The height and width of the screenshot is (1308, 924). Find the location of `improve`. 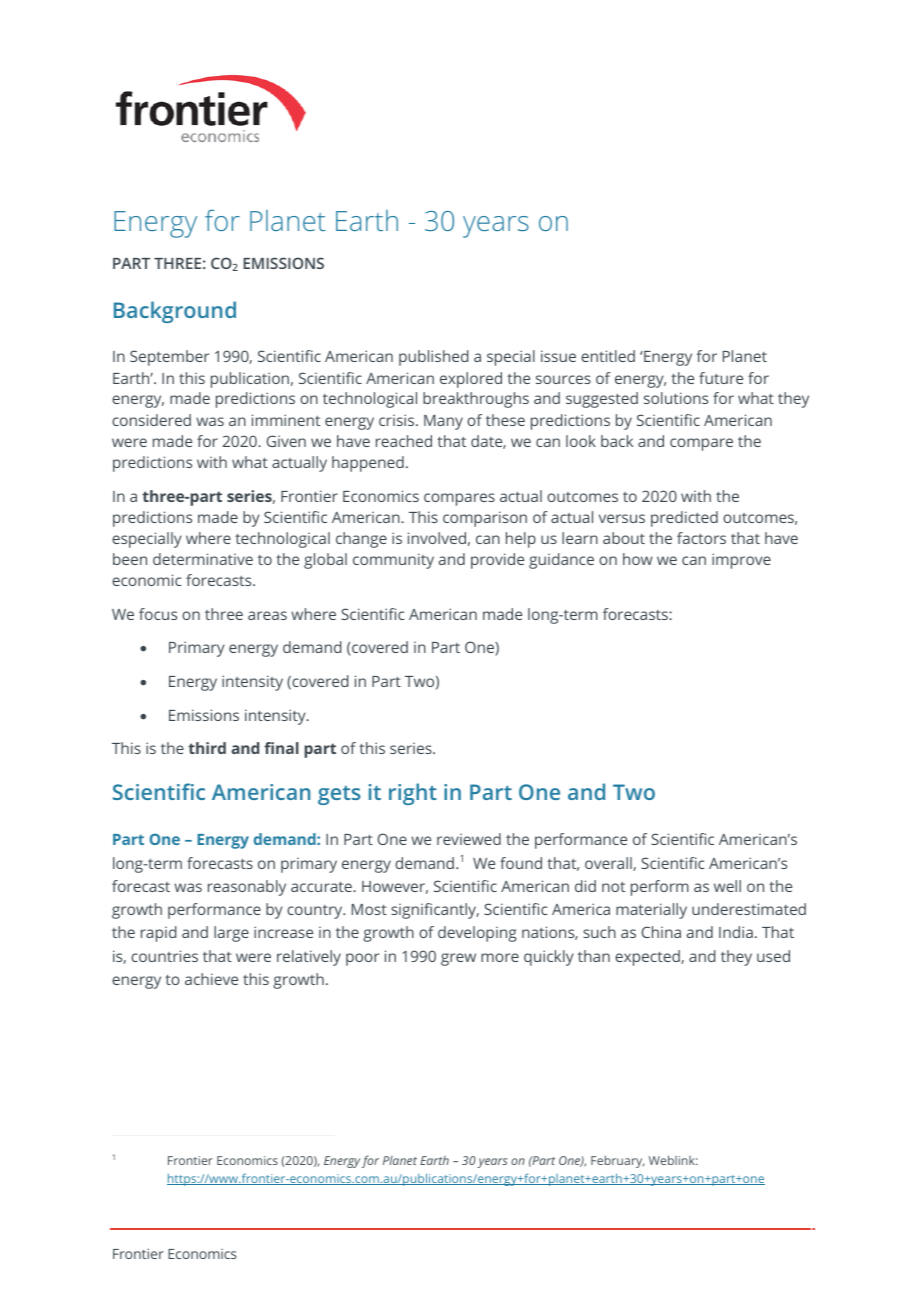

improve is located at coordinates (741, 561).
